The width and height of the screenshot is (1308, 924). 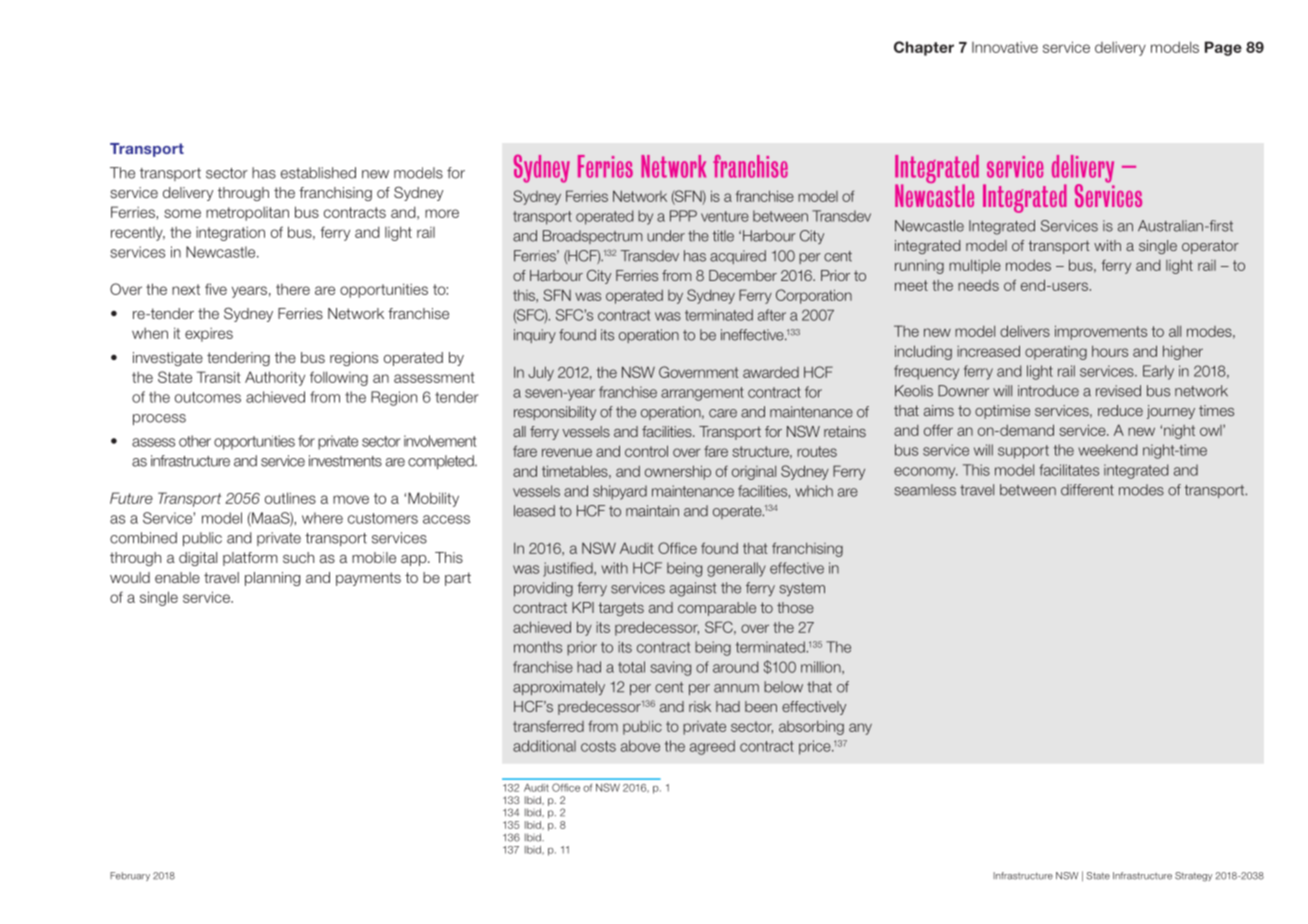 What do you see at coordinates (924, 48) in the screenshot?
I see `Chapter` at bounding box center [924, 48].
